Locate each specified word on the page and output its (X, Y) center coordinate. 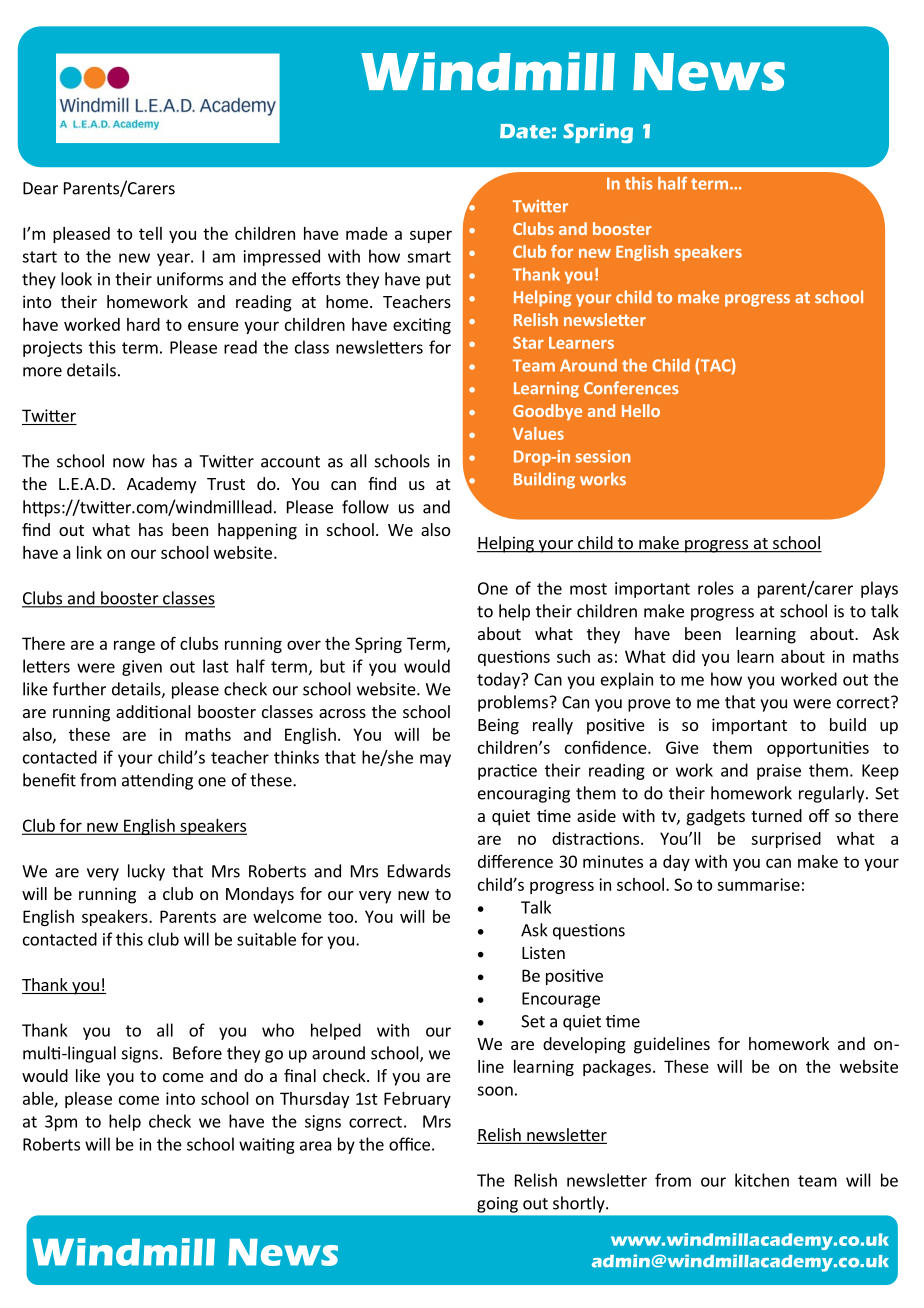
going (497, 1205)
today (499, 680)
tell (150, 233)
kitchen (762, 1180)
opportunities (818, 749)
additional (153, 711)
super (431, 236)
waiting (267, 1146)
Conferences (631, 388)
